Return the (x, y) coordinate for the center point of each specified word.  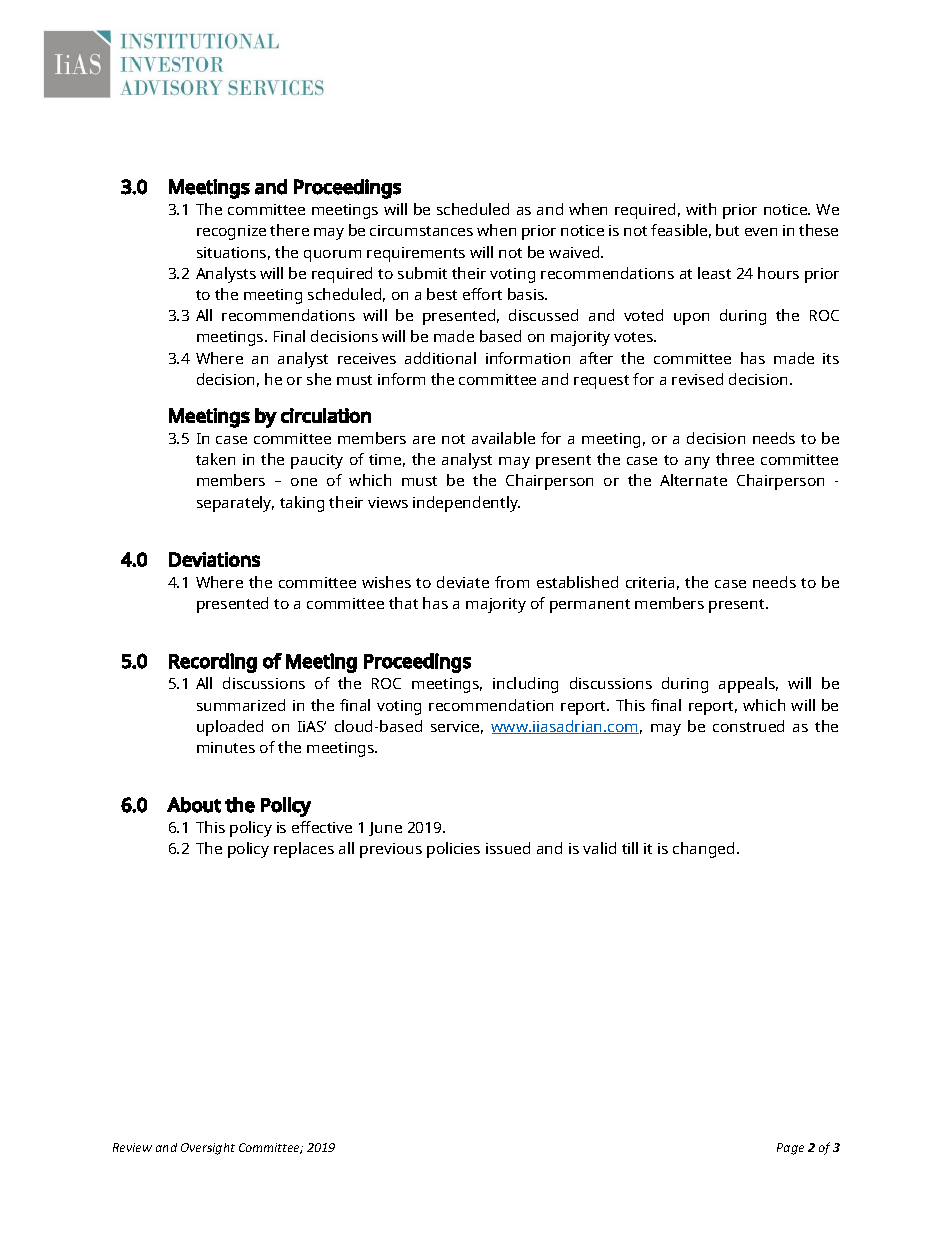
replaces (304, 850)
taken (215, 459)
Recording (213, 663)
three (735, 459)
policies (453, 850)
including (525, 685)
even (761, 232)
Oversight (208, 1149)
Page (790, 1149)
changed (703, 850)
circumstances (421, 230)
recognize (231, 232)
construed (748, 726)
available (503, 438)
